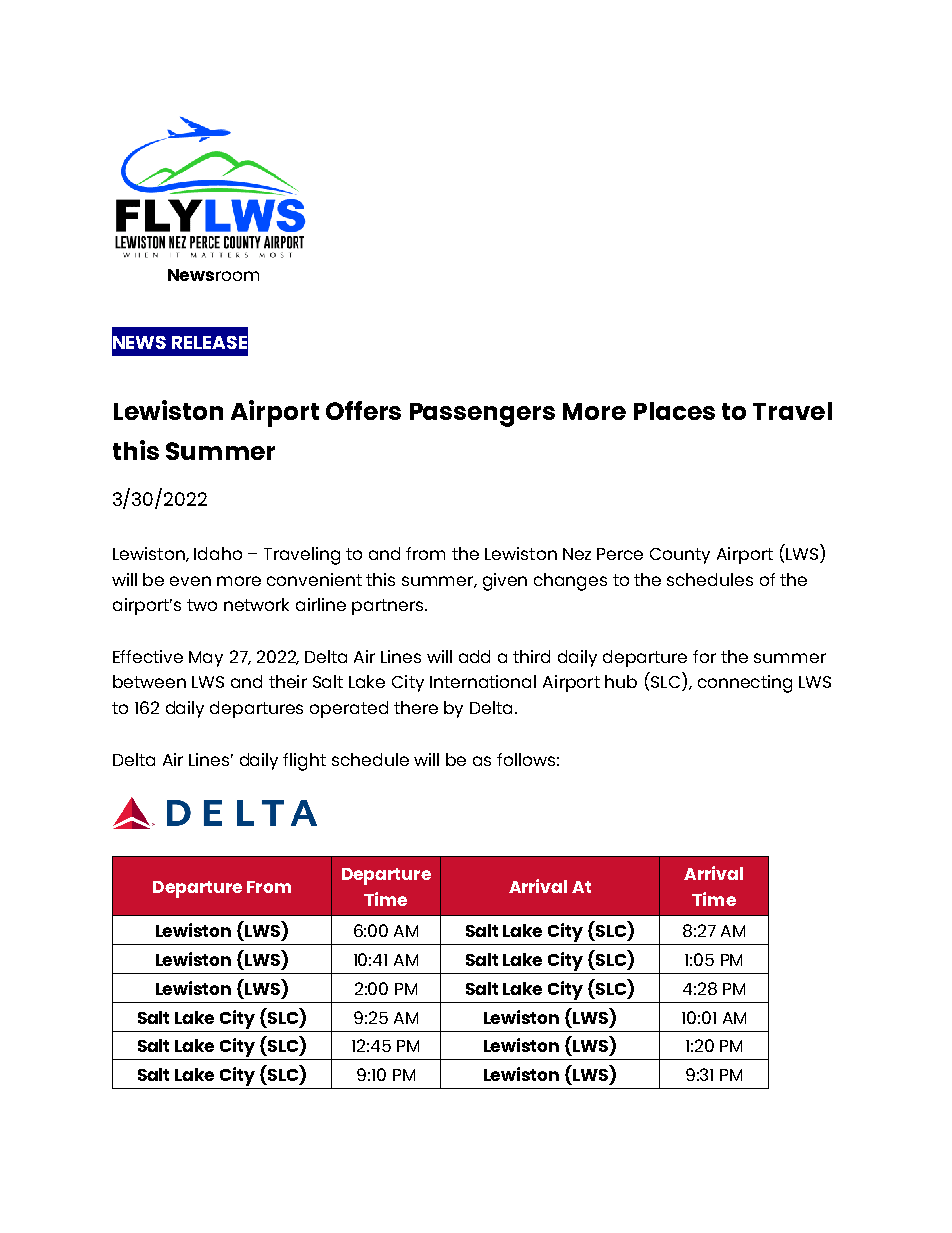 The height and width of the screenshot is (1233, 952). What do you see at coordinates (363, 410) in the screenshot?
I see `Offers` at bounding box center [363, 410].
